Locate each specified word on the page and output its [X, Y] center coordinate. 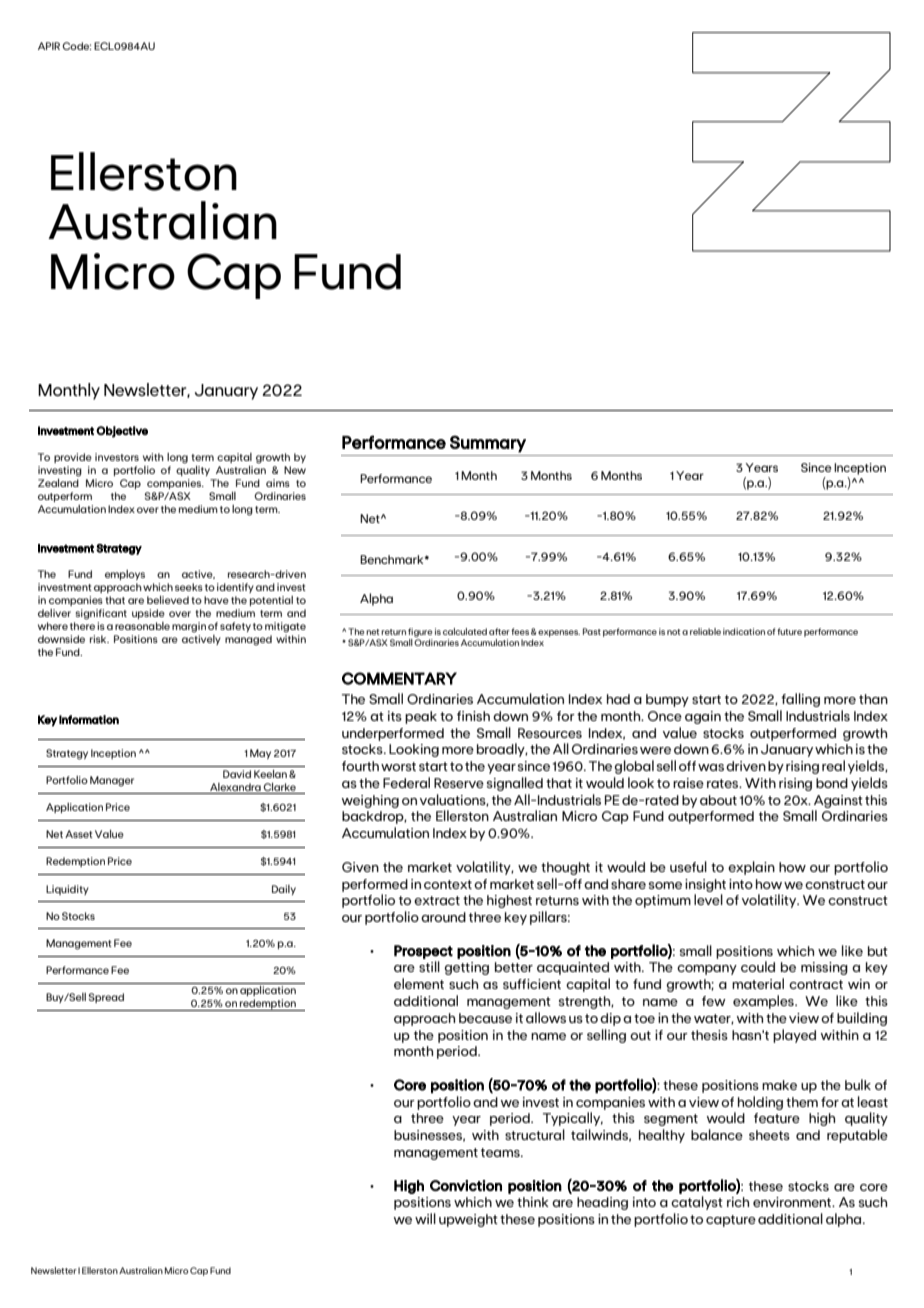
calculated [465, 631]
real [833, 765]
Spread [106, 998]
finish [473, 716]
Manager [112, 781]
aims [278, 483]
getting [467, 968]
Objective [122, 432]
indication [744, 631]
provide [73, 458]
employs [125, 575]
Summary [488, 444]
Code [76, 46]
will [425, 1218]
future [789, 631]
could [758, 966]
